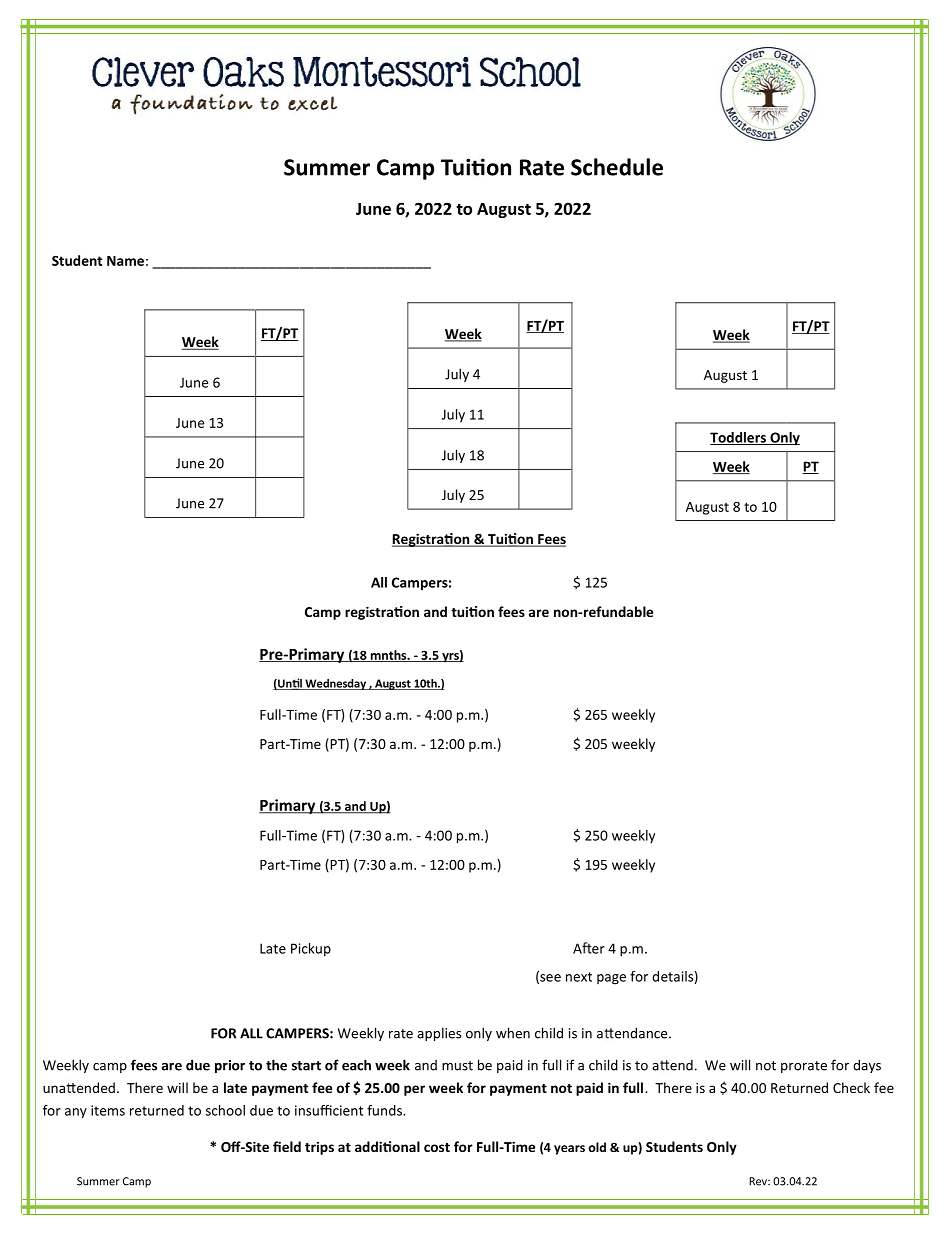 The image size is (952, 1233). Describe the element at coordinates (867, 1066) in the document. I see `days` at that location.
